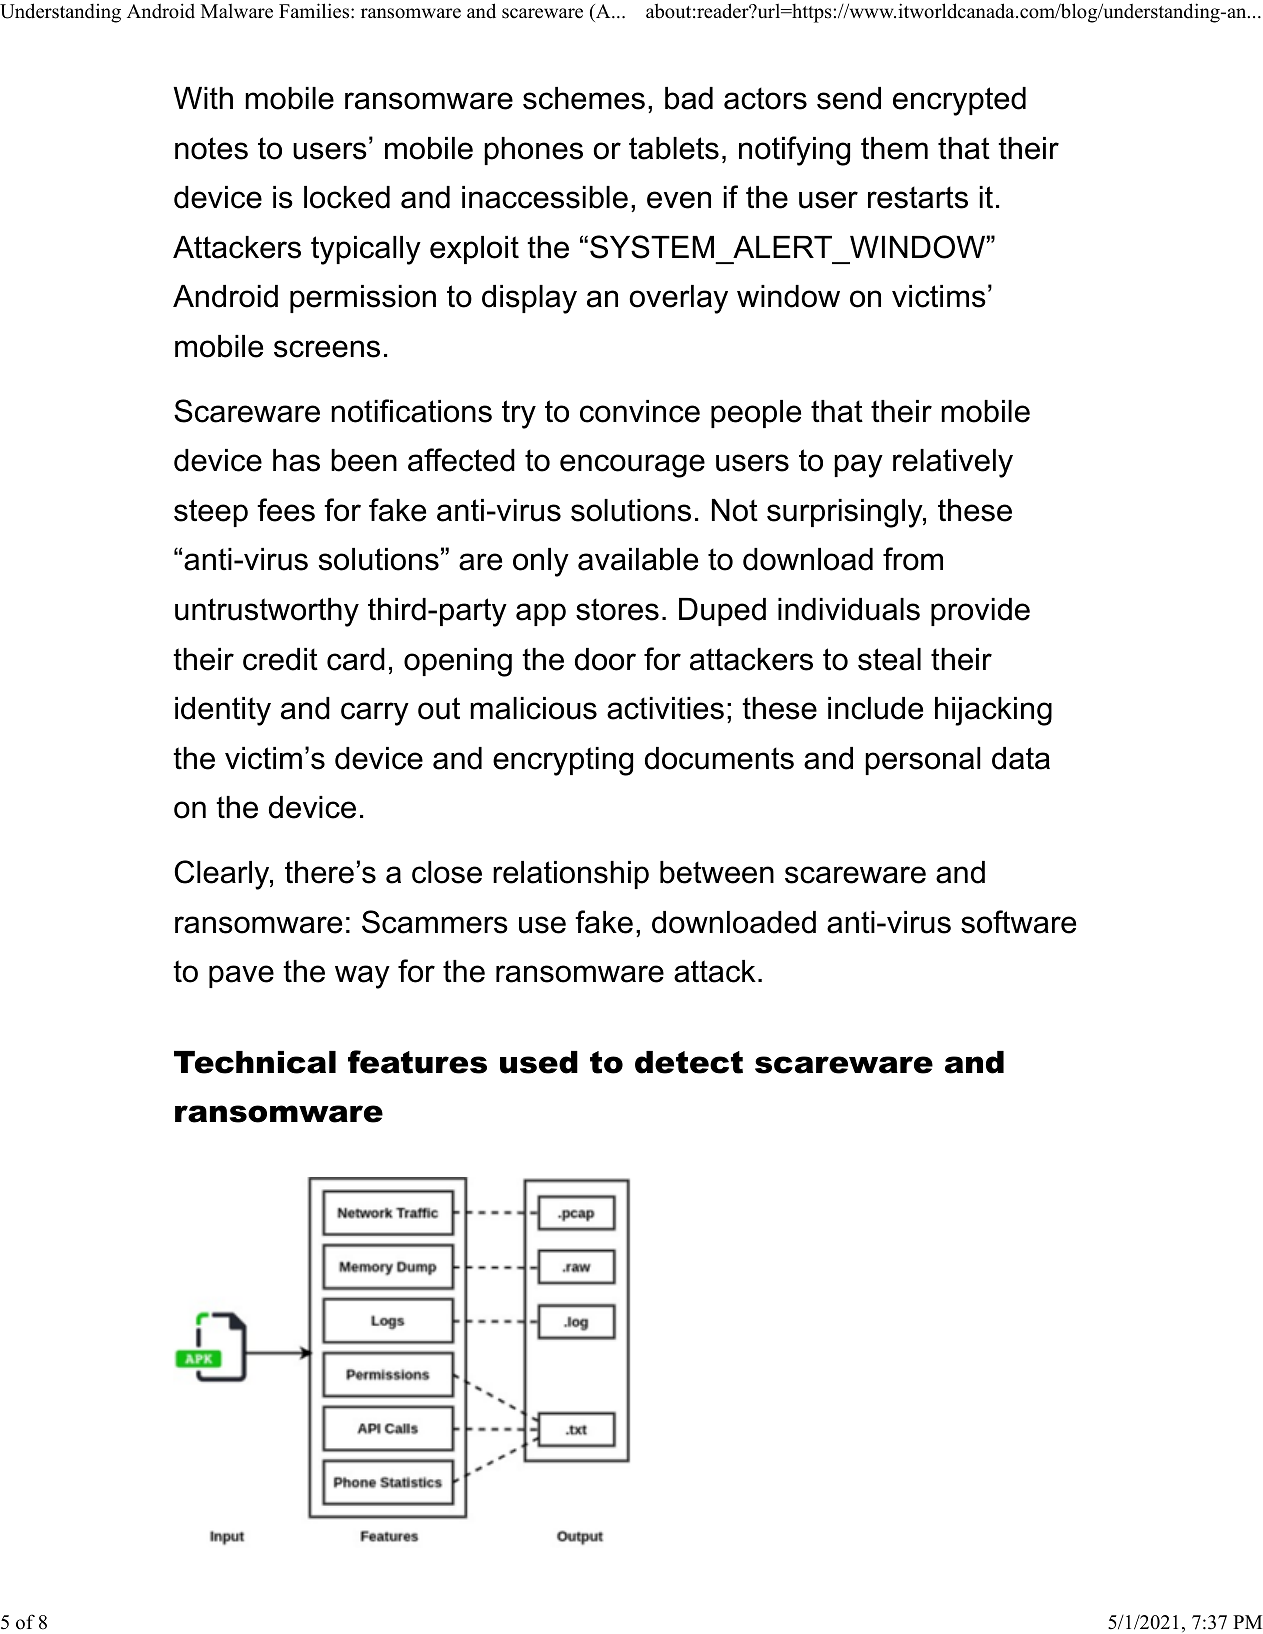 This page has height=1634, width=1263. Describe the element at coordinates (1018, 922) in the page. I see `software` at that location.
